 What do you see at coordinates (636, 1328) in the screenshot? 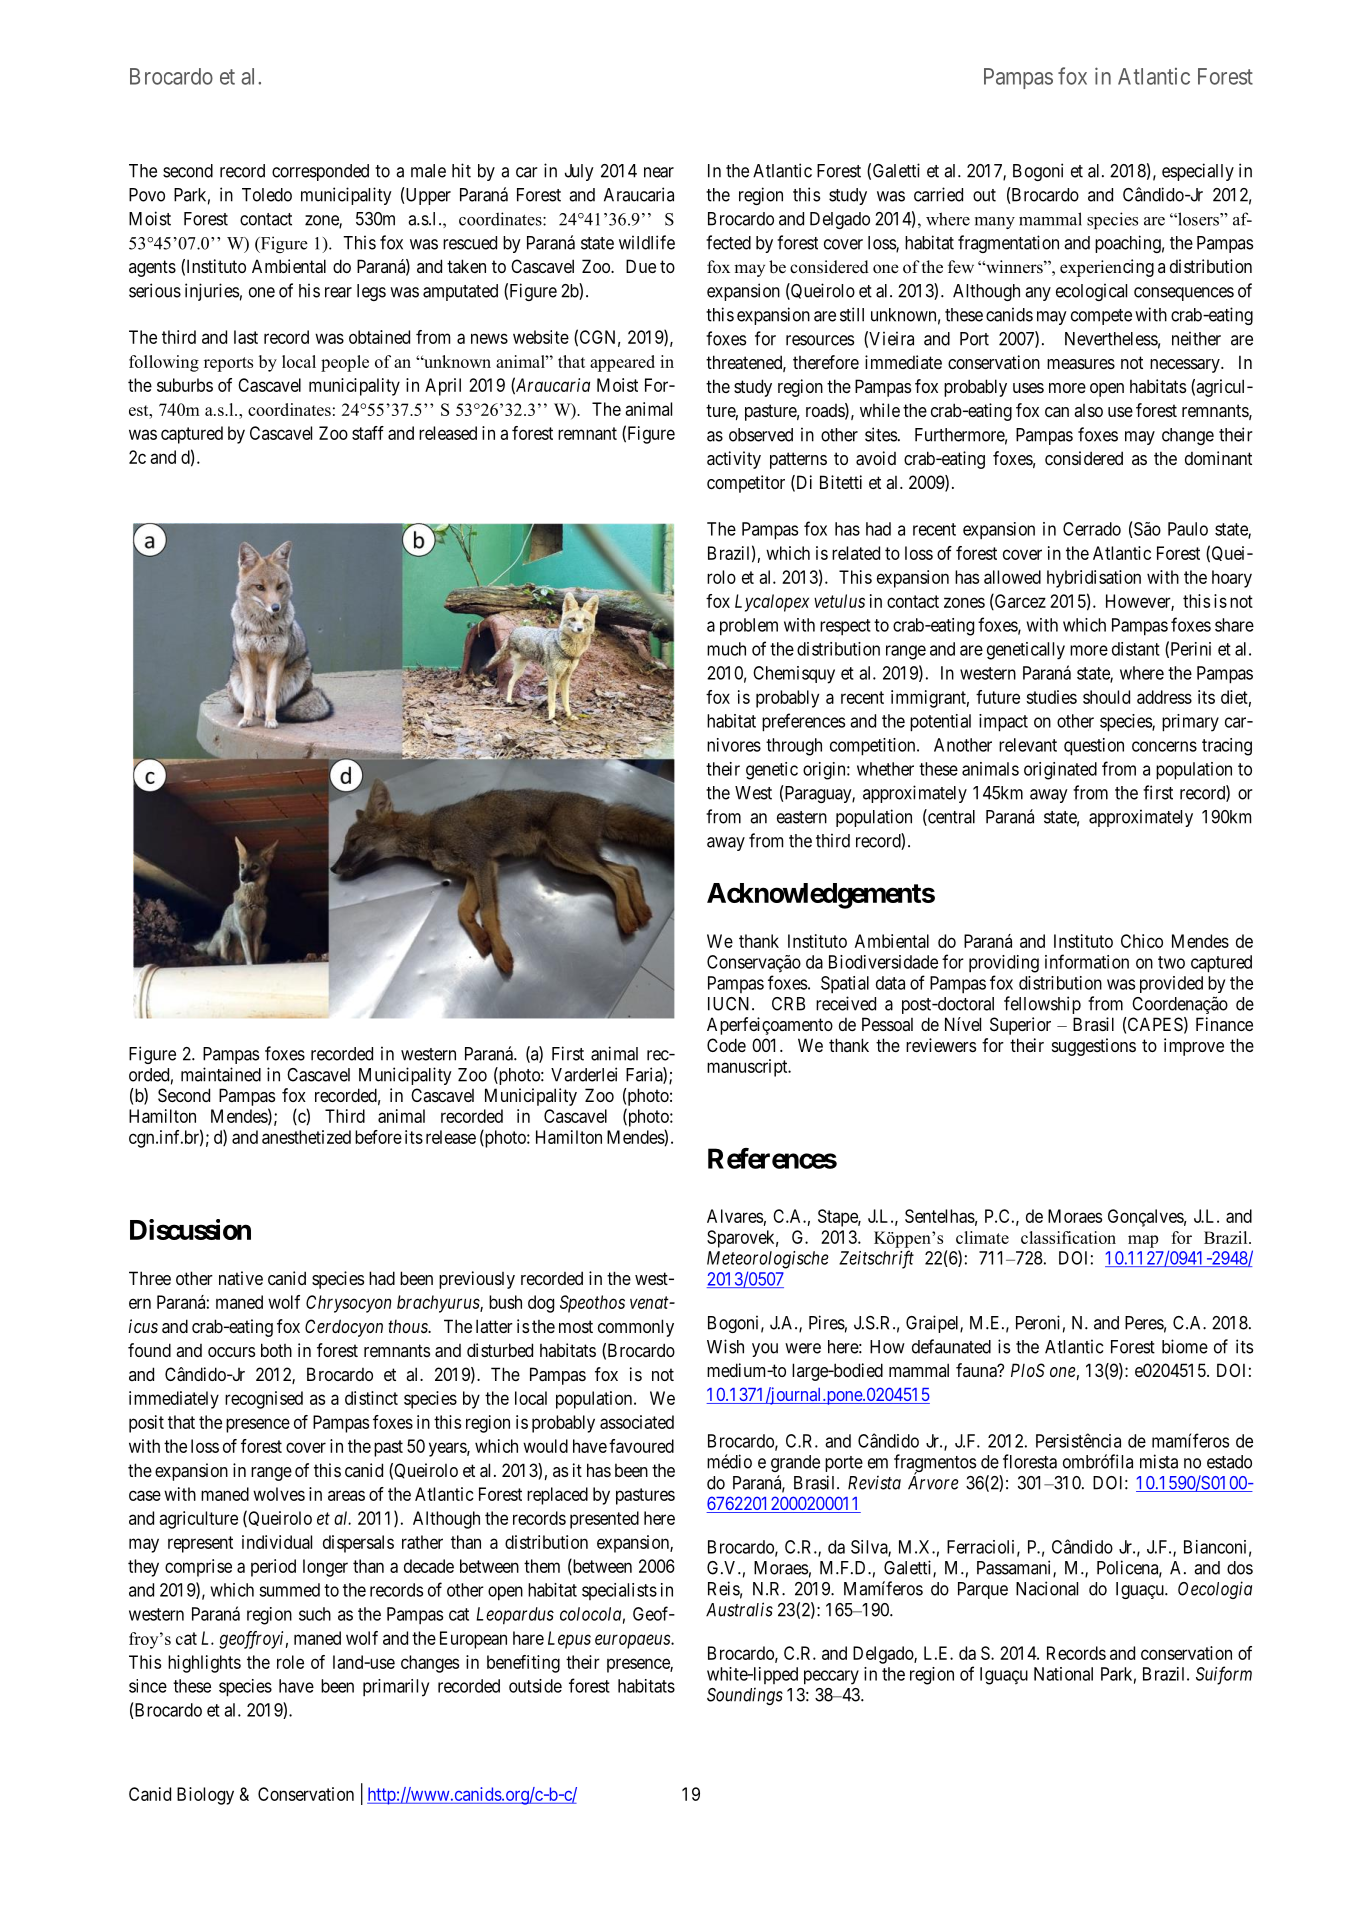
I see `commonly` at bounding box center [636, 1328].
